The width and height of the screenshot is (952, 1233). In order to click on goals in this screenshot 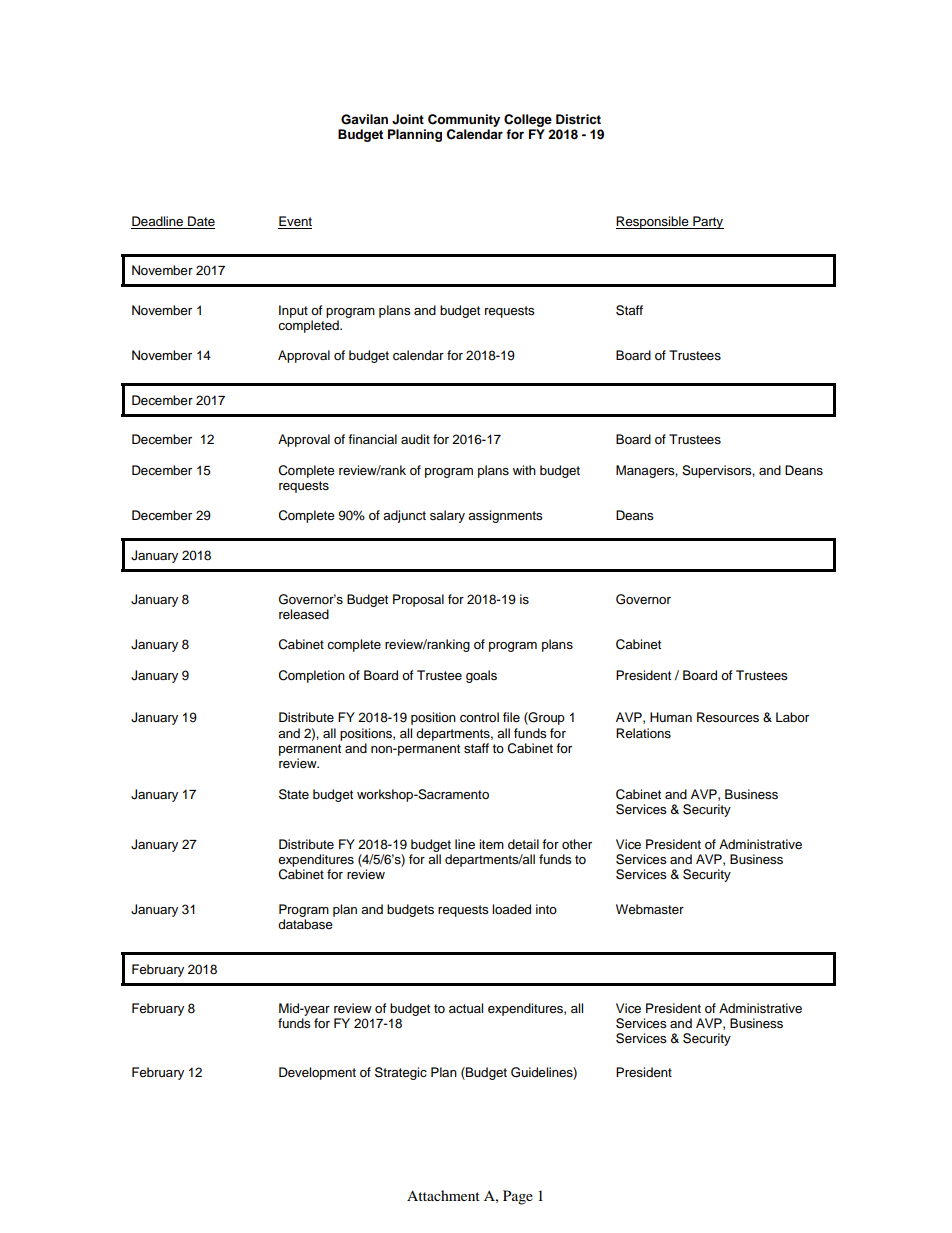, I will do `click(481, 676)`.
